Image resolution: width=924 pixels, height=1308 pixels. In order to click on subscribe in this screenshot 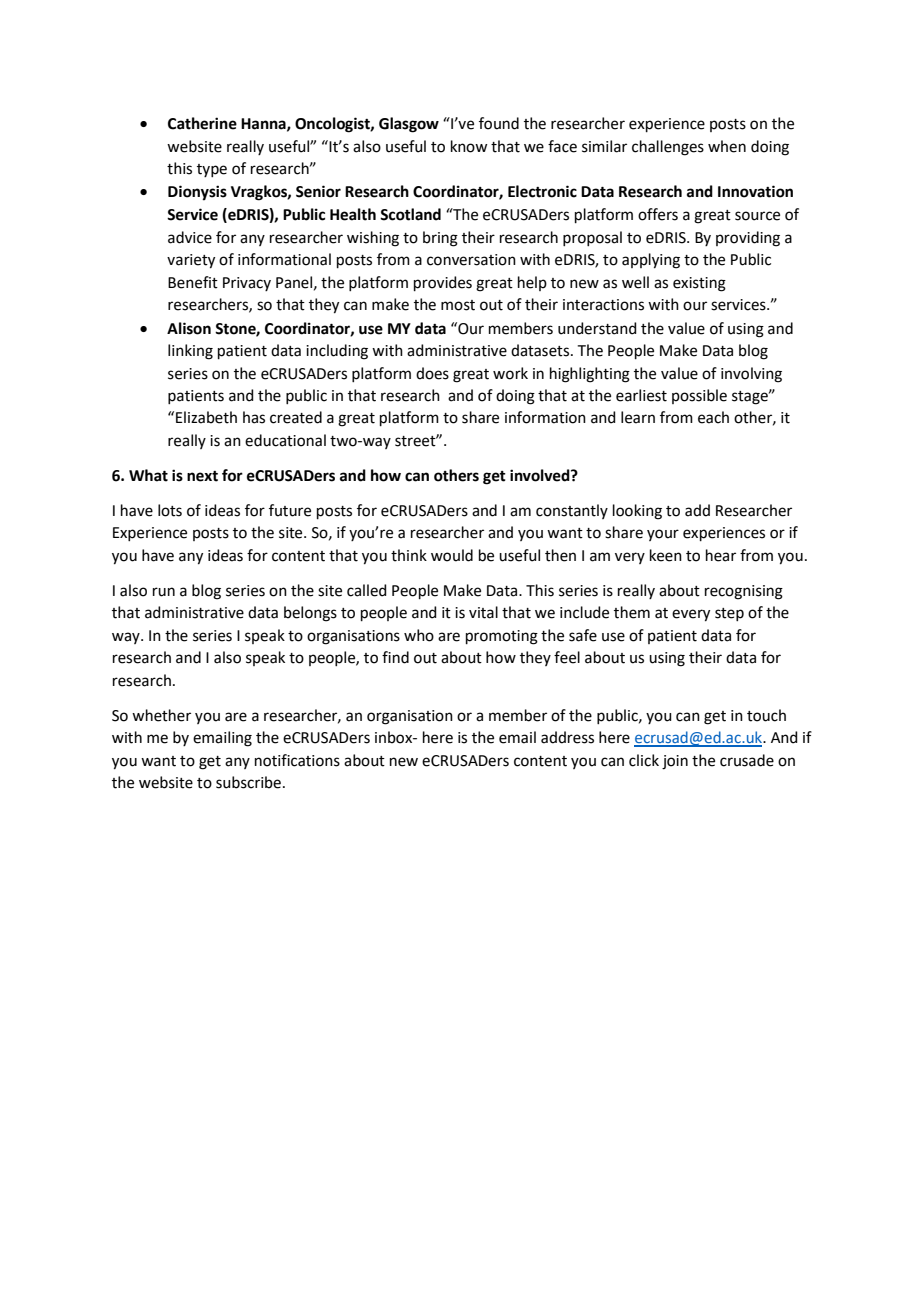, I will do `click(248, 782)`.
